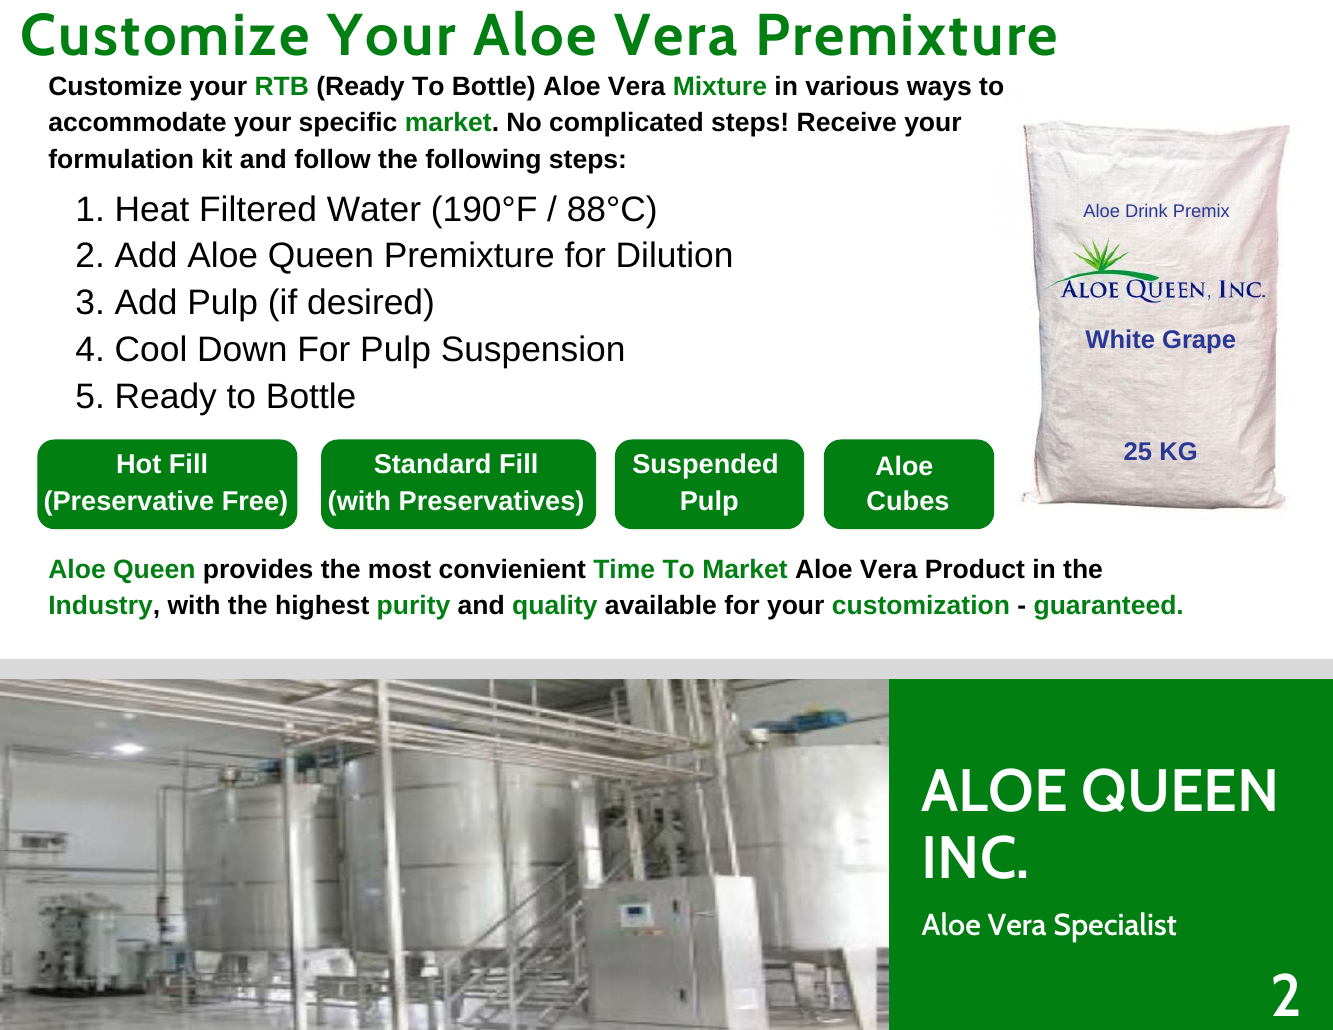 This document has width=1333, height=1030. What do you see at coordinates (323, 607) in the document?
I see `highest` at bounding box center [323, 607].
